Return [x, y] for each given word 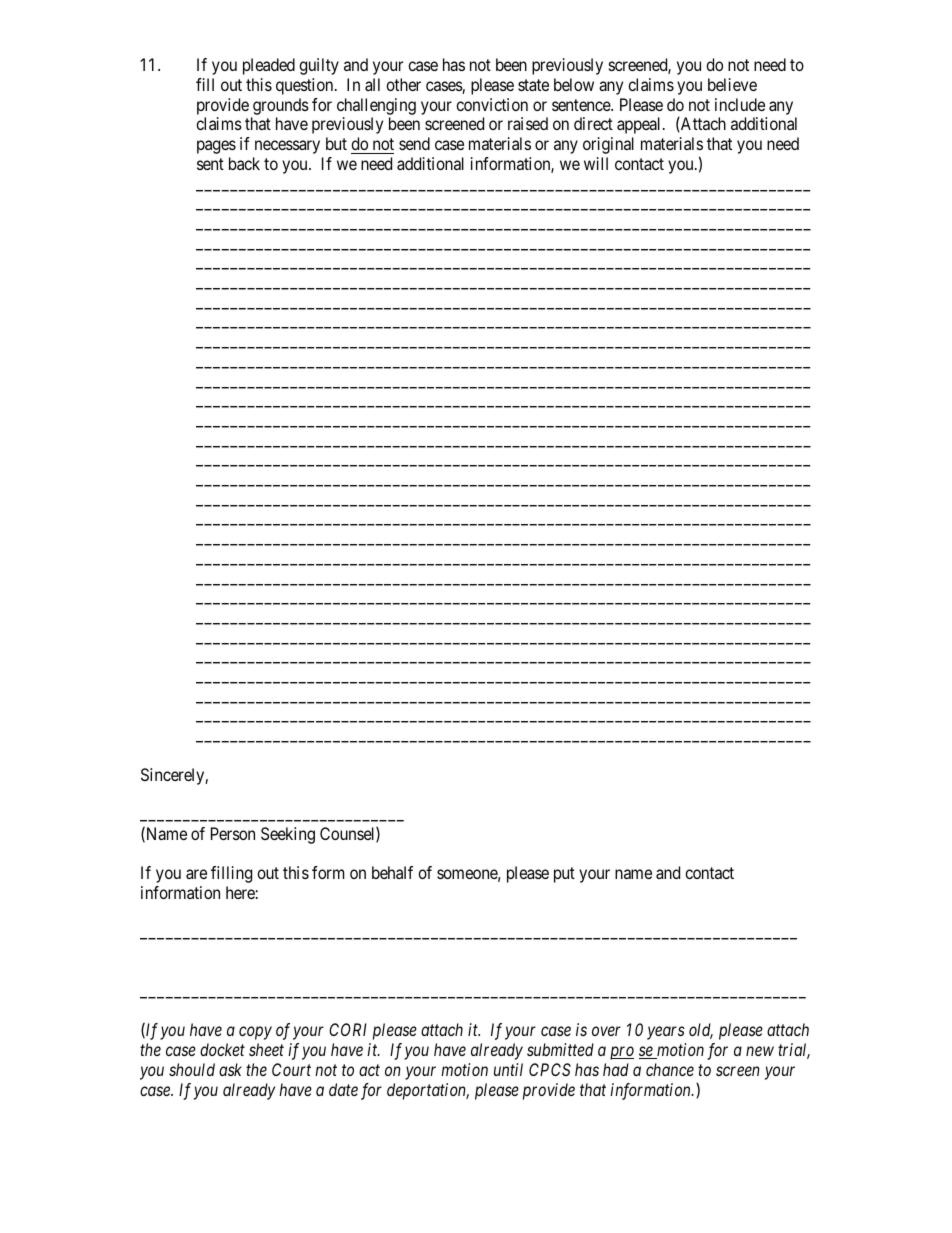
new [760, 1051]
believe [732, 84]
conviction [492, 104]
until [508, 1069]
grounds [280, 108]
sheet [266, 1049]
